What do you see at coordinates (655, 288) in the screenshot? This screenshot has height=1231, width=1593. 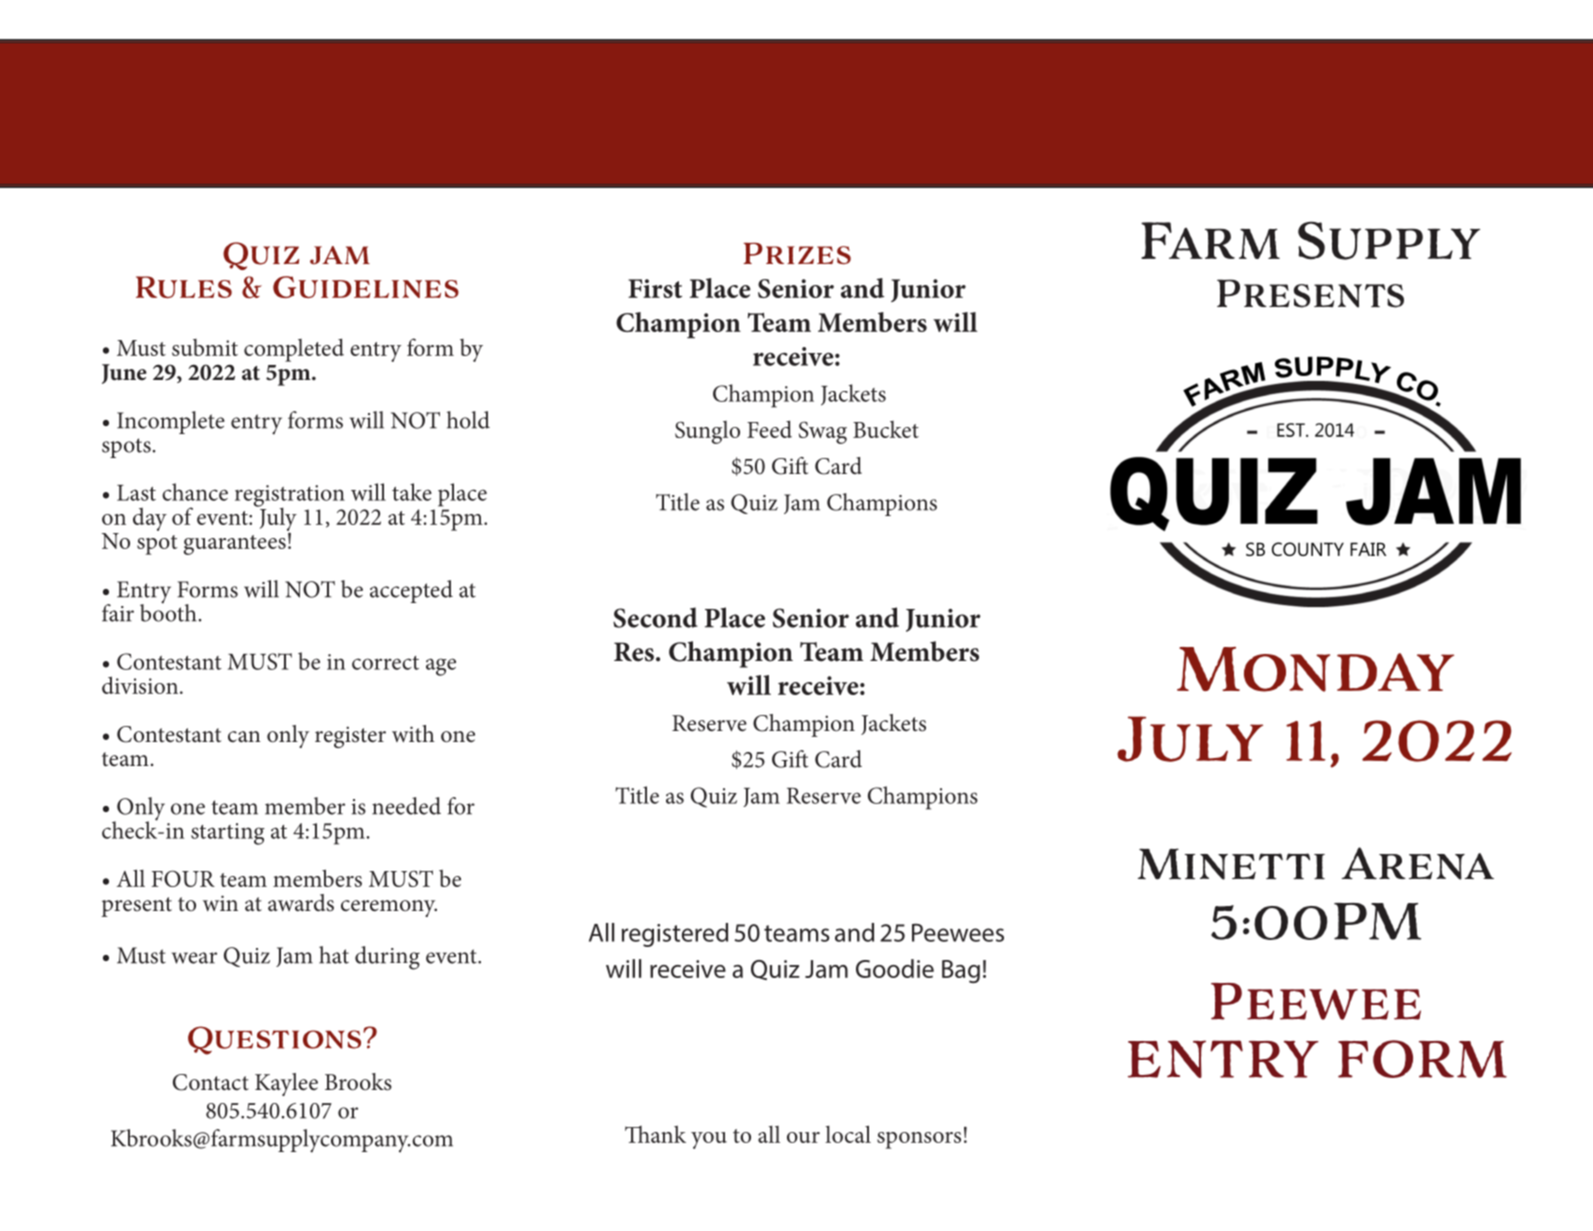 I see `First` at bounding box center [655, 288].
